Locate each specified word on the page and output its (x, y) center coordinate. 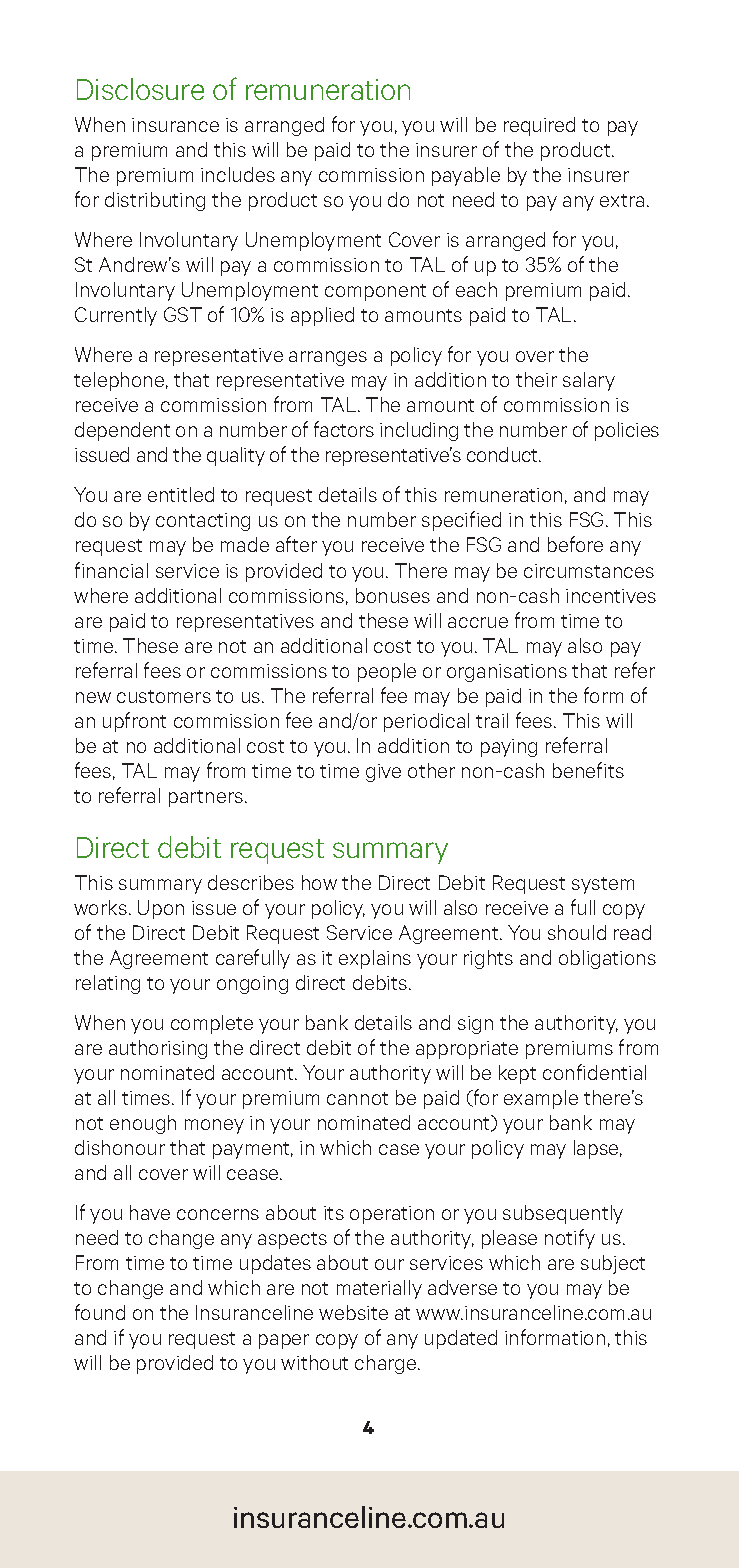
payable (466, 176)
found (100, 1312)
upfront (134, 722)
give (383, 773)
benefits (588, 770)
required (539, 126)
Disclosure (140, 89)
